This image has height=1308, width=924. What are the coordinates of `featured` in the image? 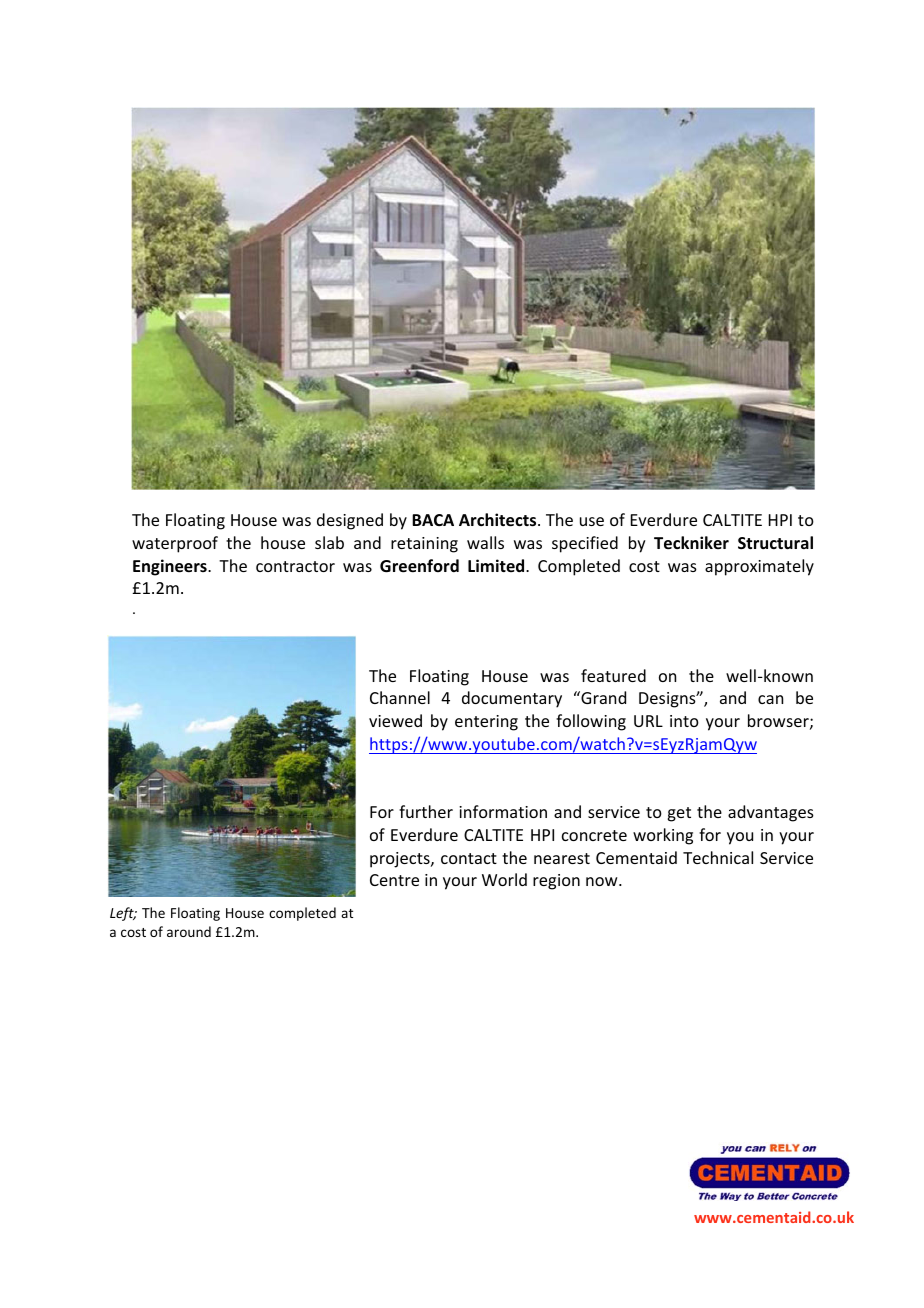 It's located at (613, 675).
